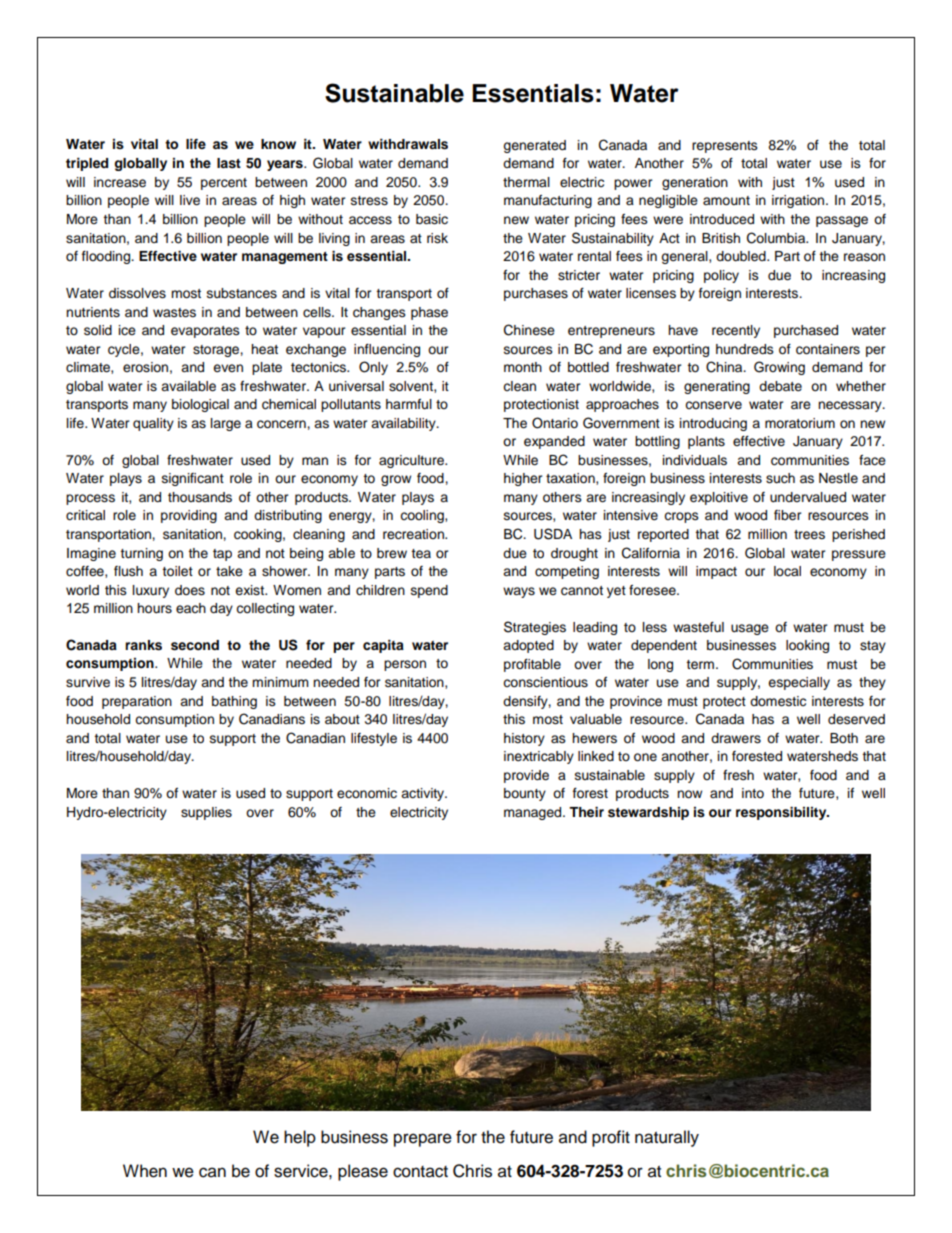 Image resolution: width=952 pixels, height=1233 pixels. I want to click on drawers, so click(736, 738).
